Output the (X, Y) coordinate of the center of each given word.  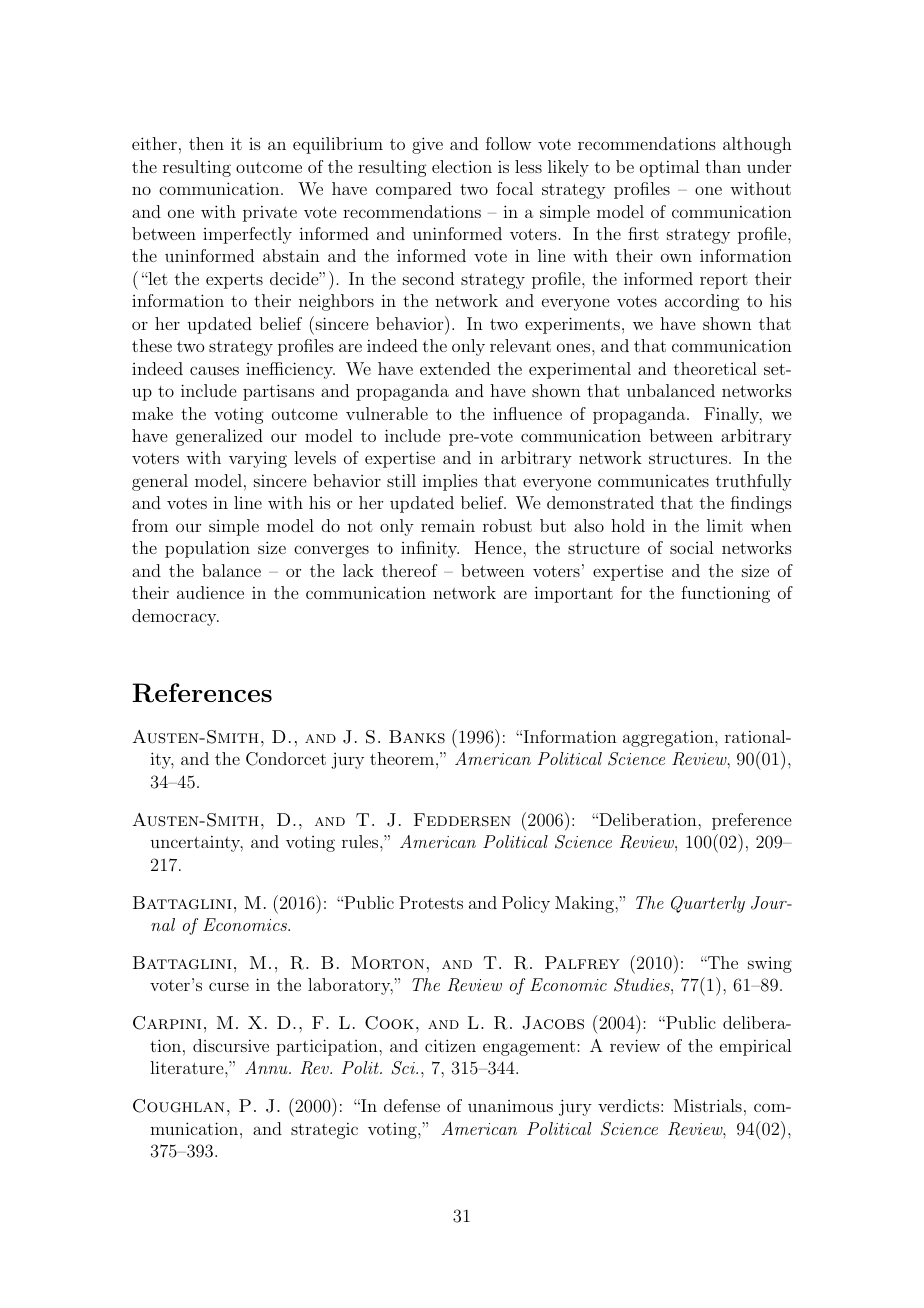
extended (455, 368)
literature (188, 1067)
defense (412, 1105)
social (691, 547)
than (723, 166)
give (427, 145)
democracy (175, 617)
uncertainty (196, 843)
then (206, 143)
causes (214, 370)
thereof (409, 570)
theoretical (715, 368)
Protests (431, 902)
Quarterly (708, 904)
